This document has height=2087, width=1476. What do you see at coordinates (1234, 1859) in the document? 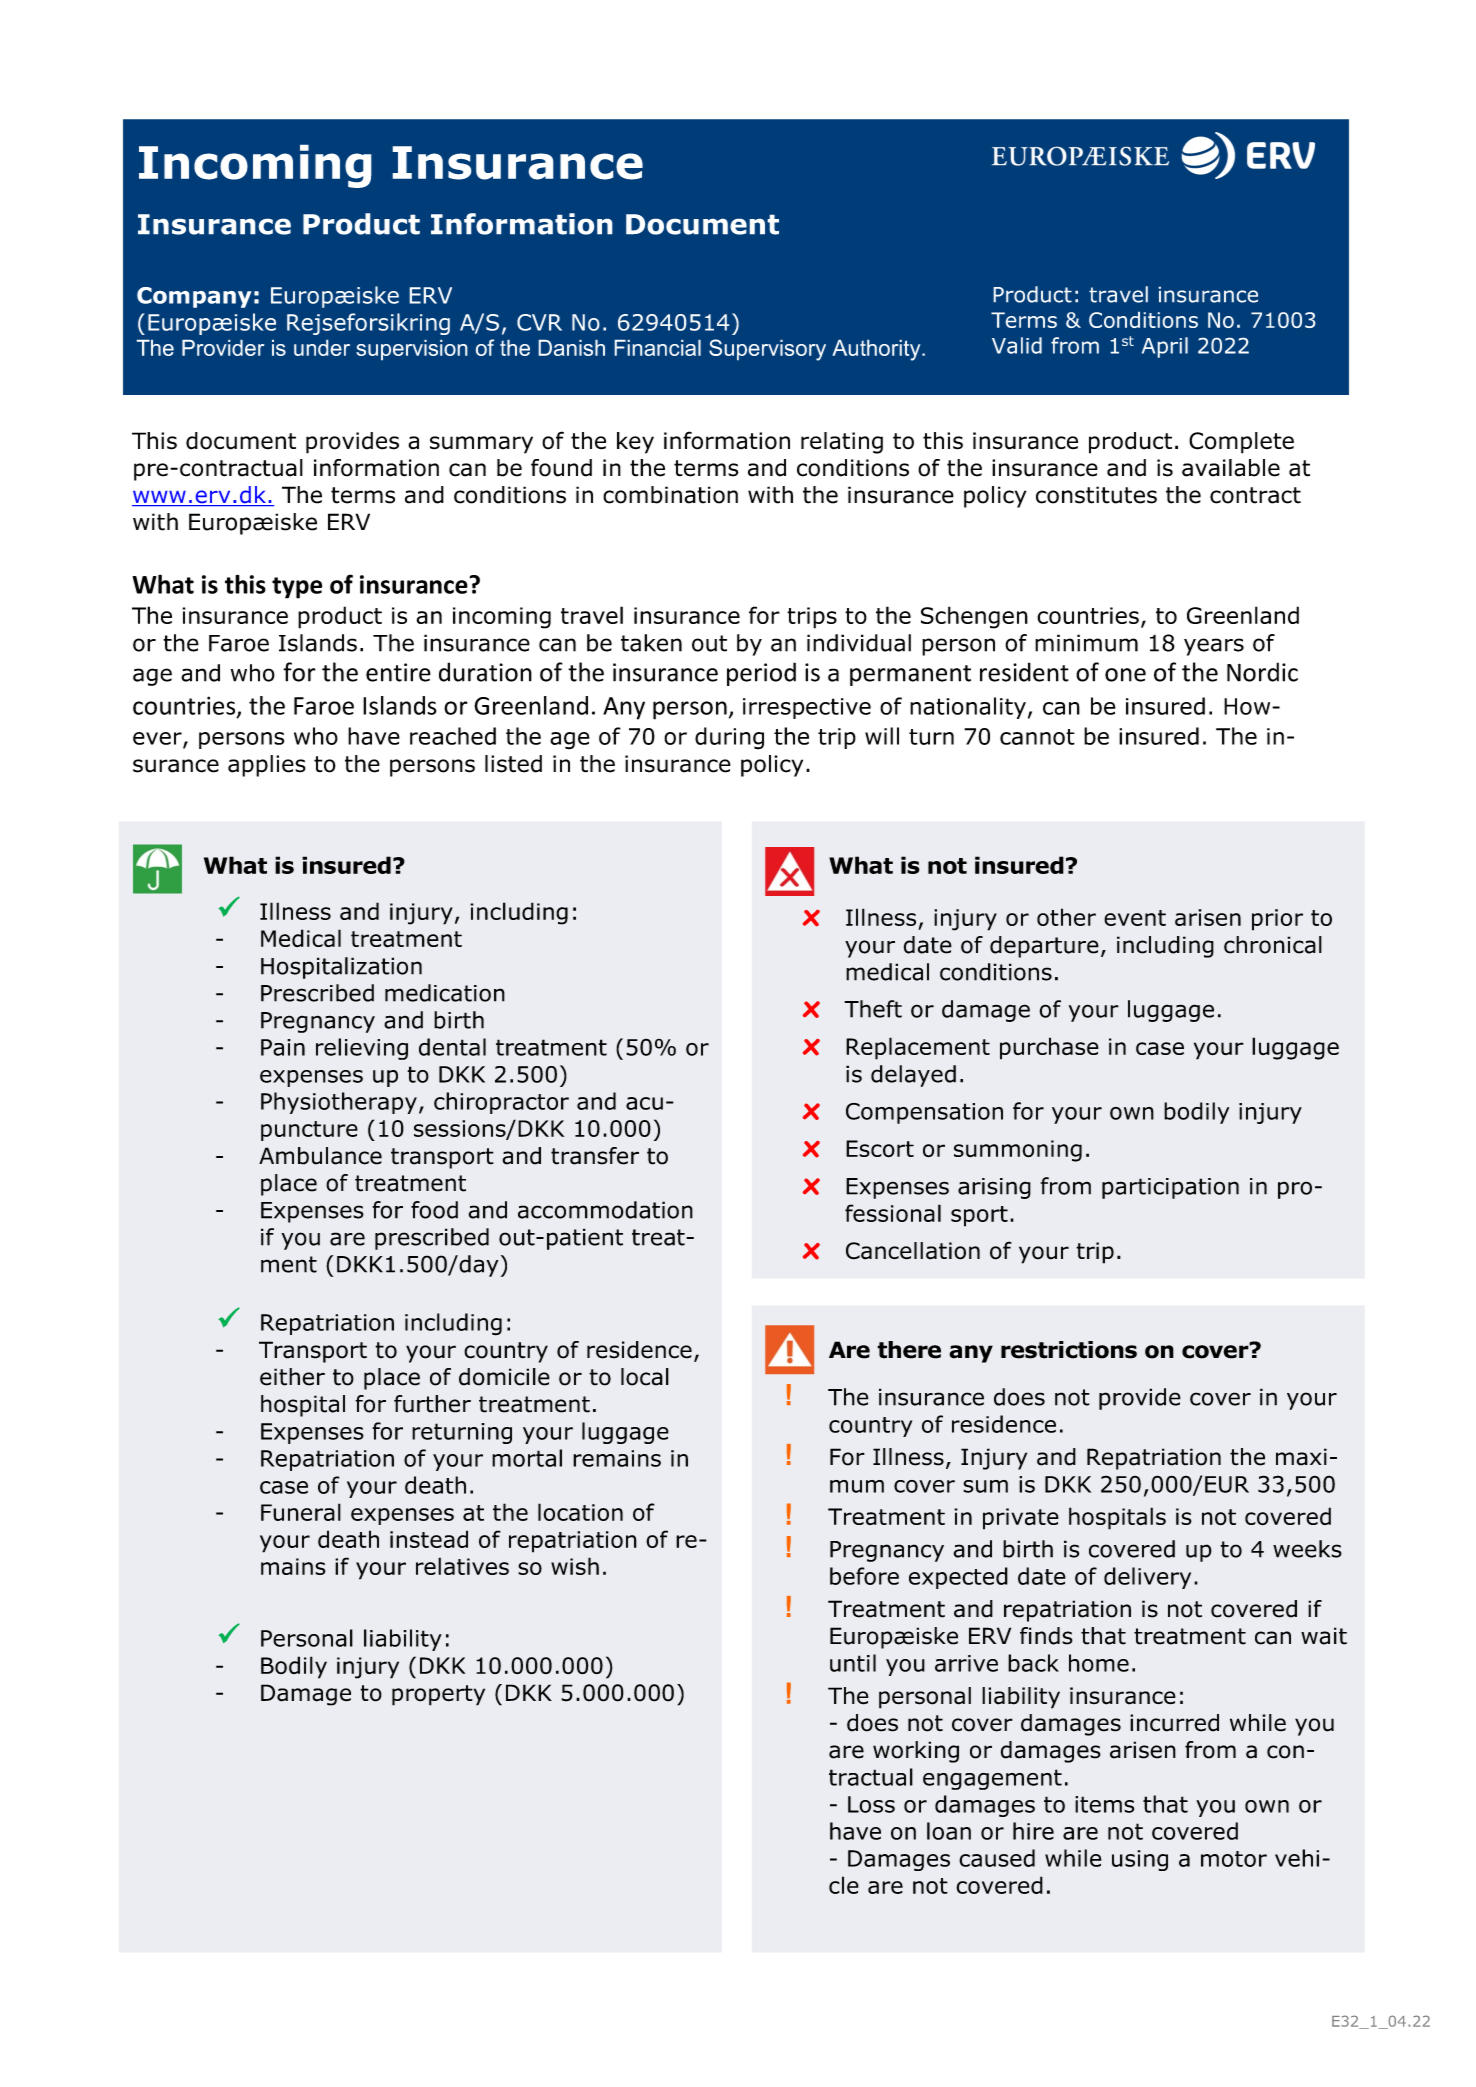
I see `motor` at bounding box center [1234, 1859].
